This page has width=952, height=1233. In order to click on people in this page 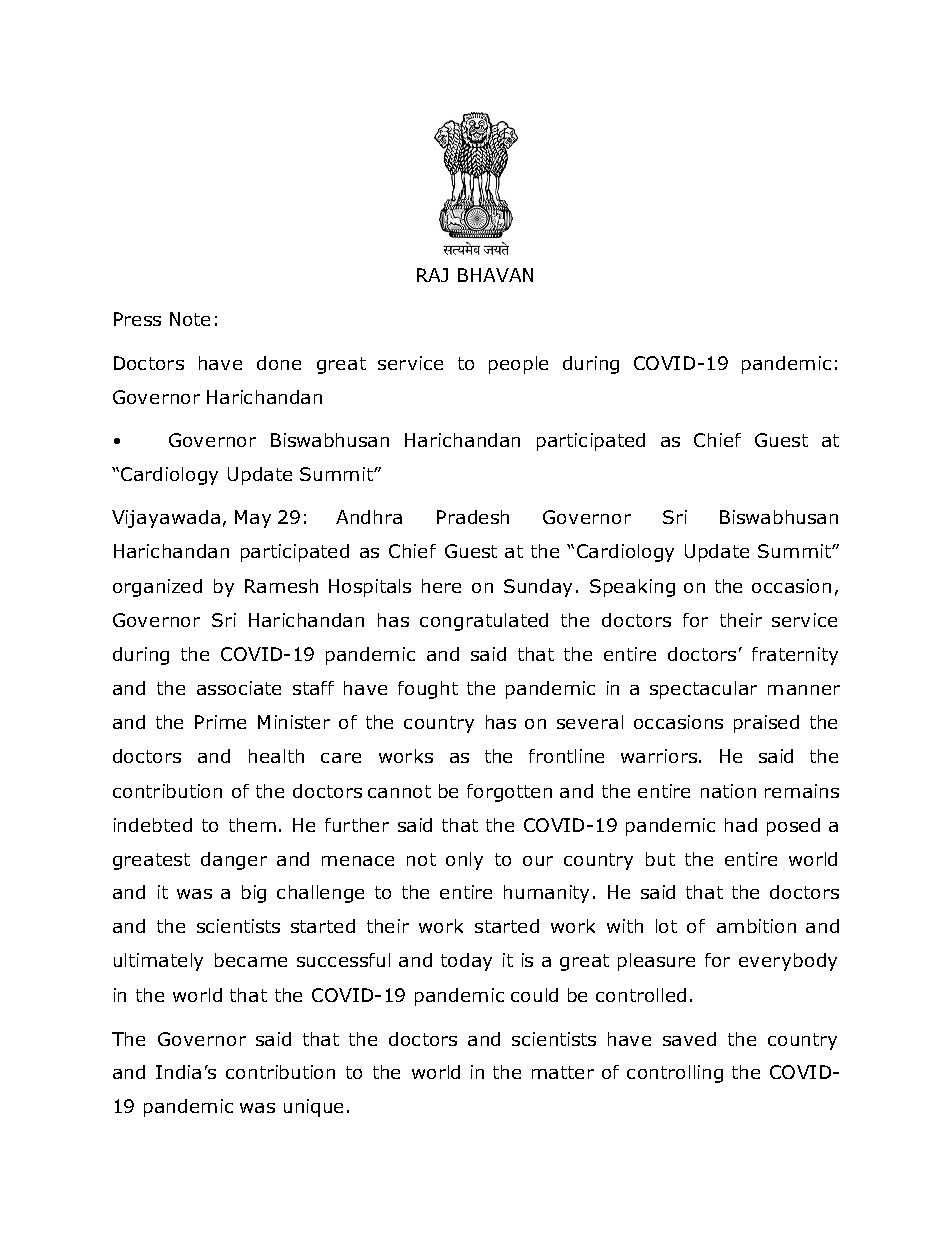, I will do `click(518, 365)`.
